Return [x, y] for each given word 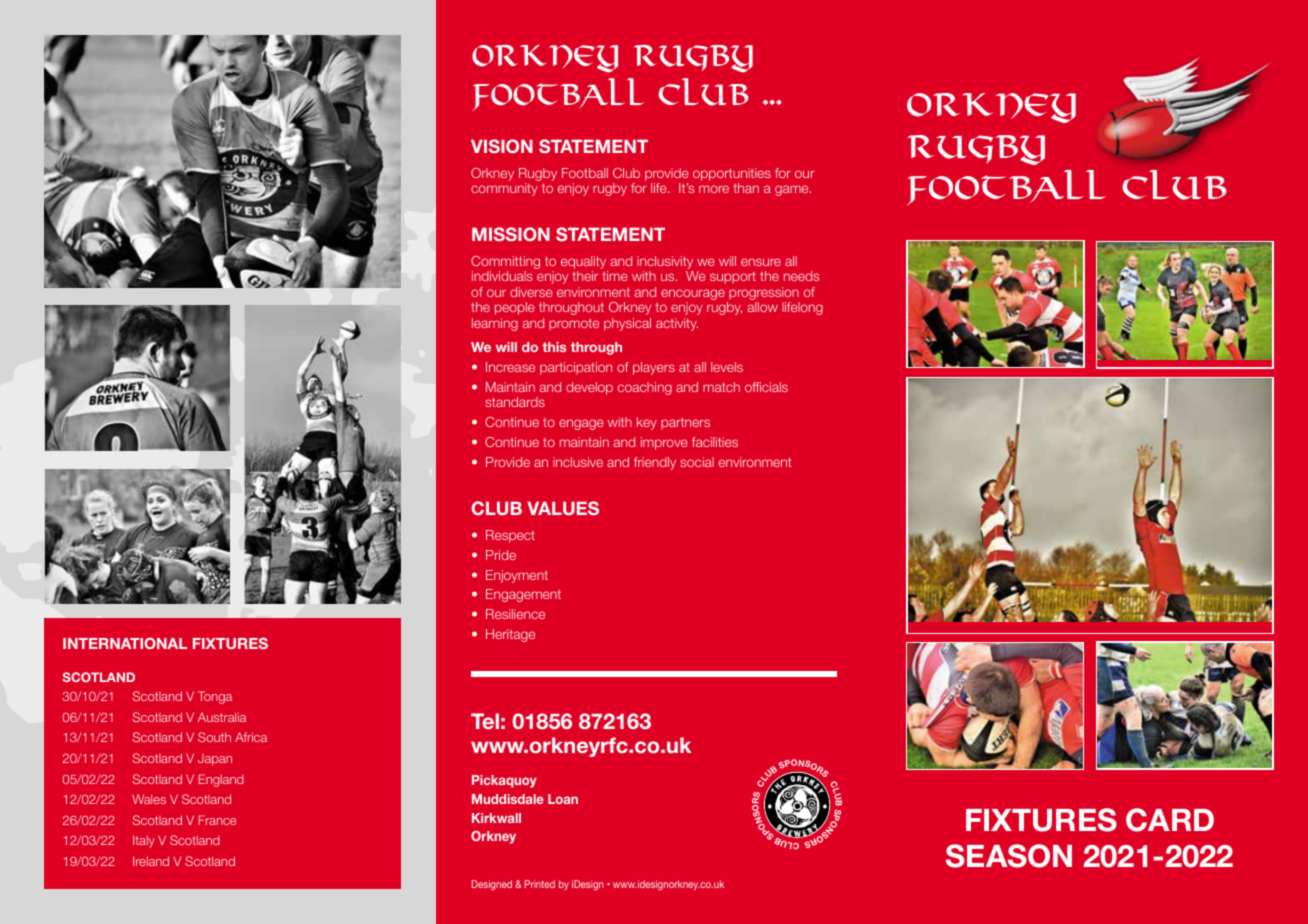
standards [515, 402]
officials [766, 387]
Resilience [515, 614]
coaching [645, 388]
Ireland [151, 861]
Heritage [510, 635]
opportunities [732, 174]
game [793, 190]
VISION [502, 146]
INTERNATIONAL [125, 643]
